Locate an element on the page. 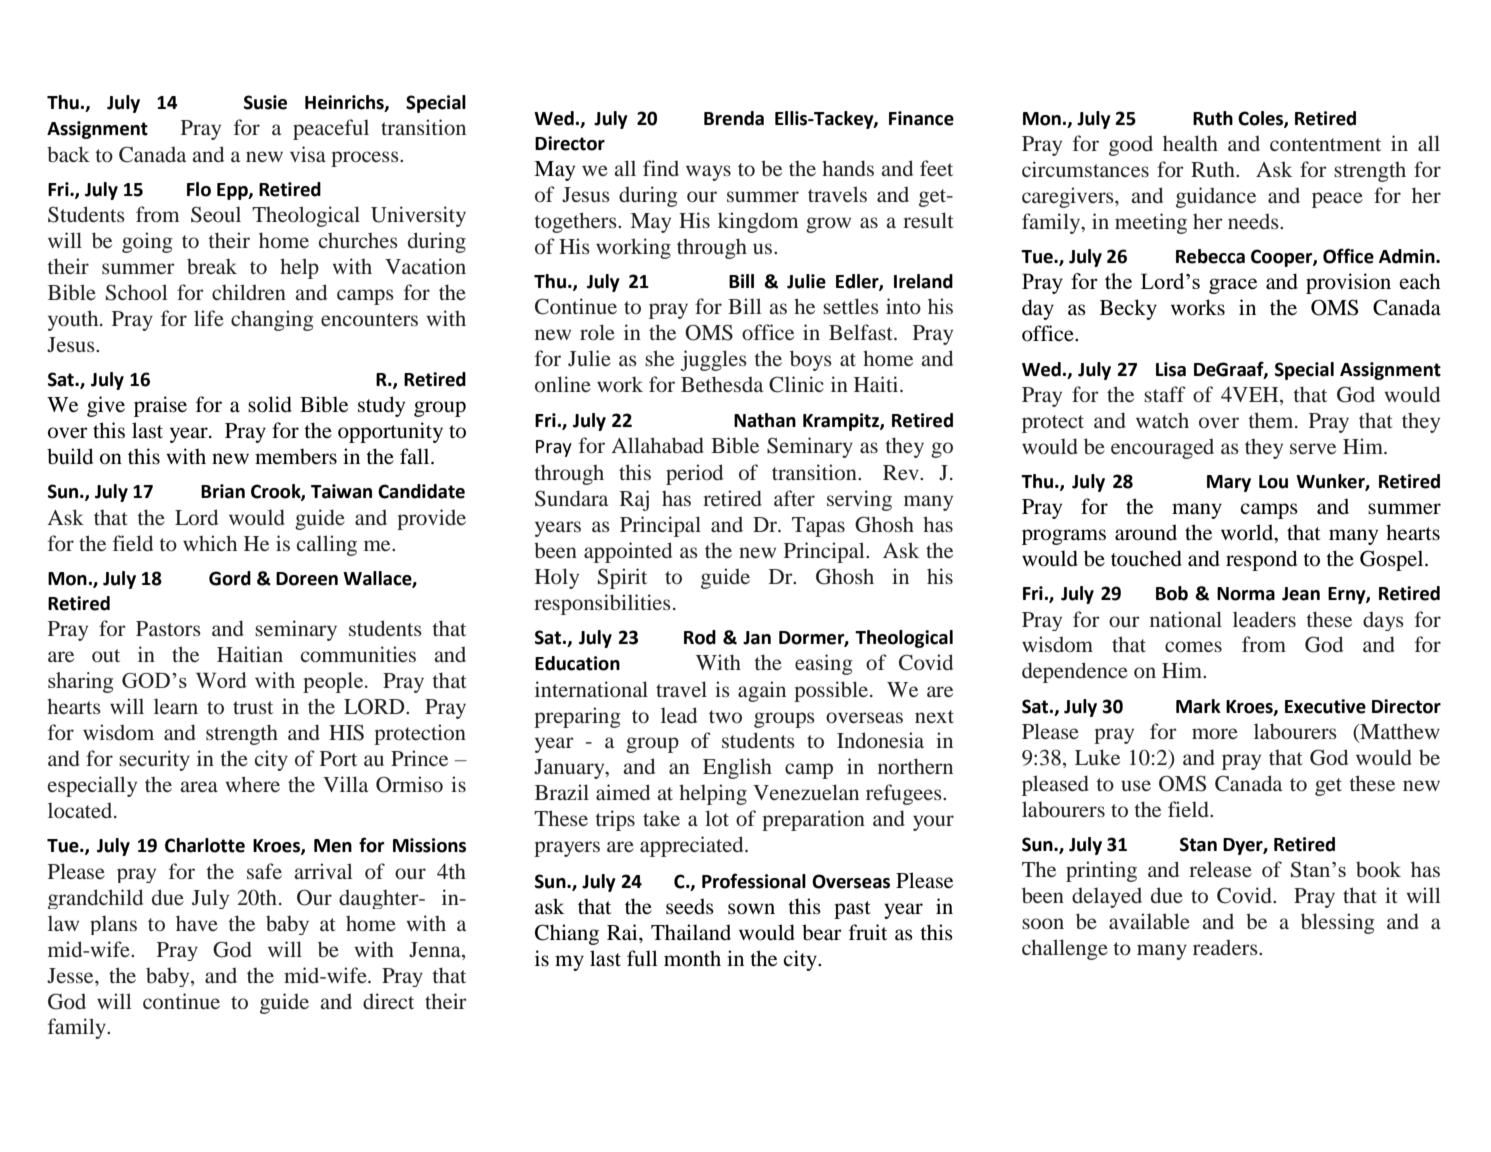 The height and width of the document is (1152, 1491). Brenda is located at coordinates (734, 118).
